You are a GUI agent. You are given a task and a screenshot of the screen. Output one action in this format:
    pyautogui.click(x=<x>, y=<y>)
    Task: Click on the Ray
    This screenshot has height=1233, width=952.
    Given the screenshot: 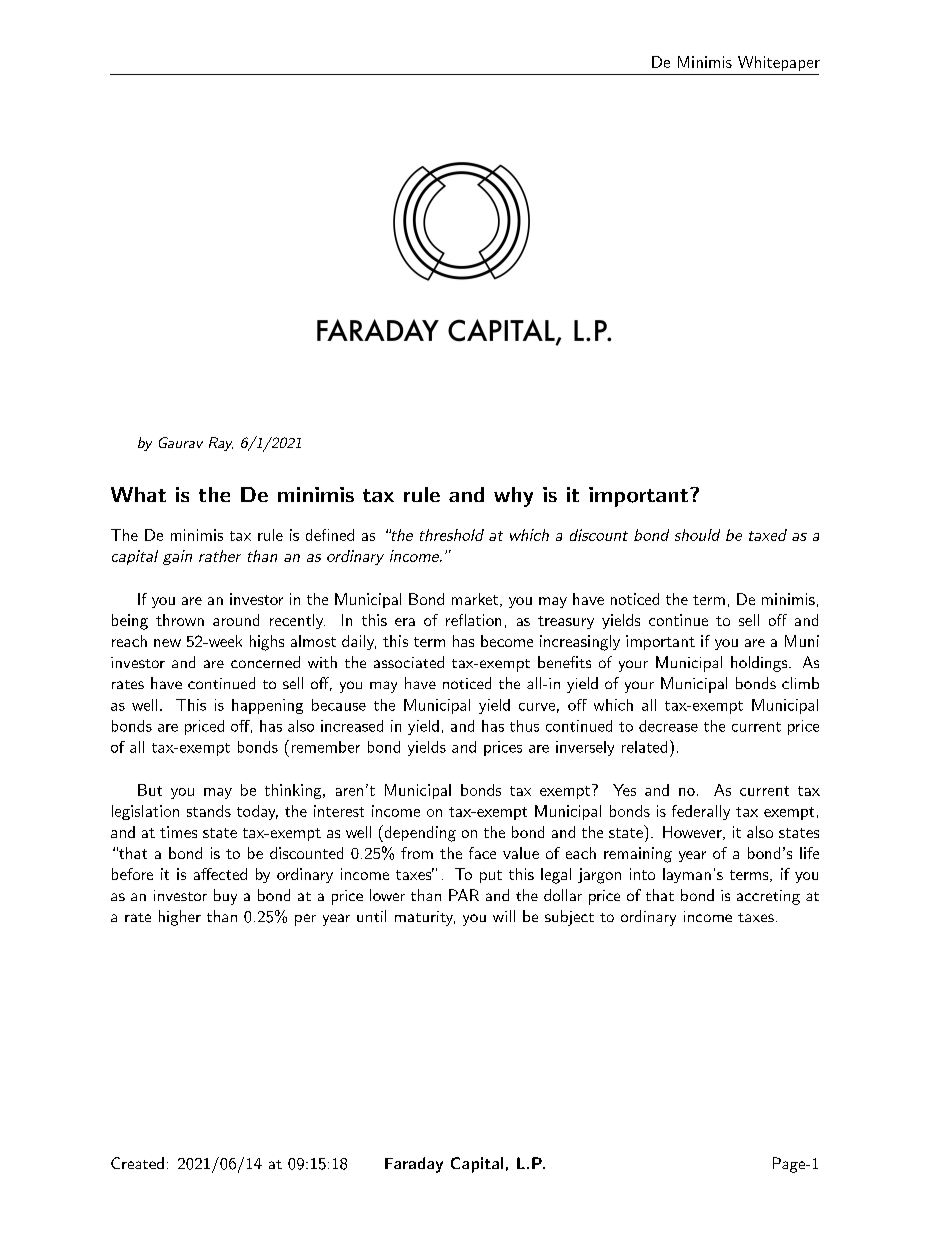 What is the action you would take?
    pyautogui.click(x=221, y=444)
